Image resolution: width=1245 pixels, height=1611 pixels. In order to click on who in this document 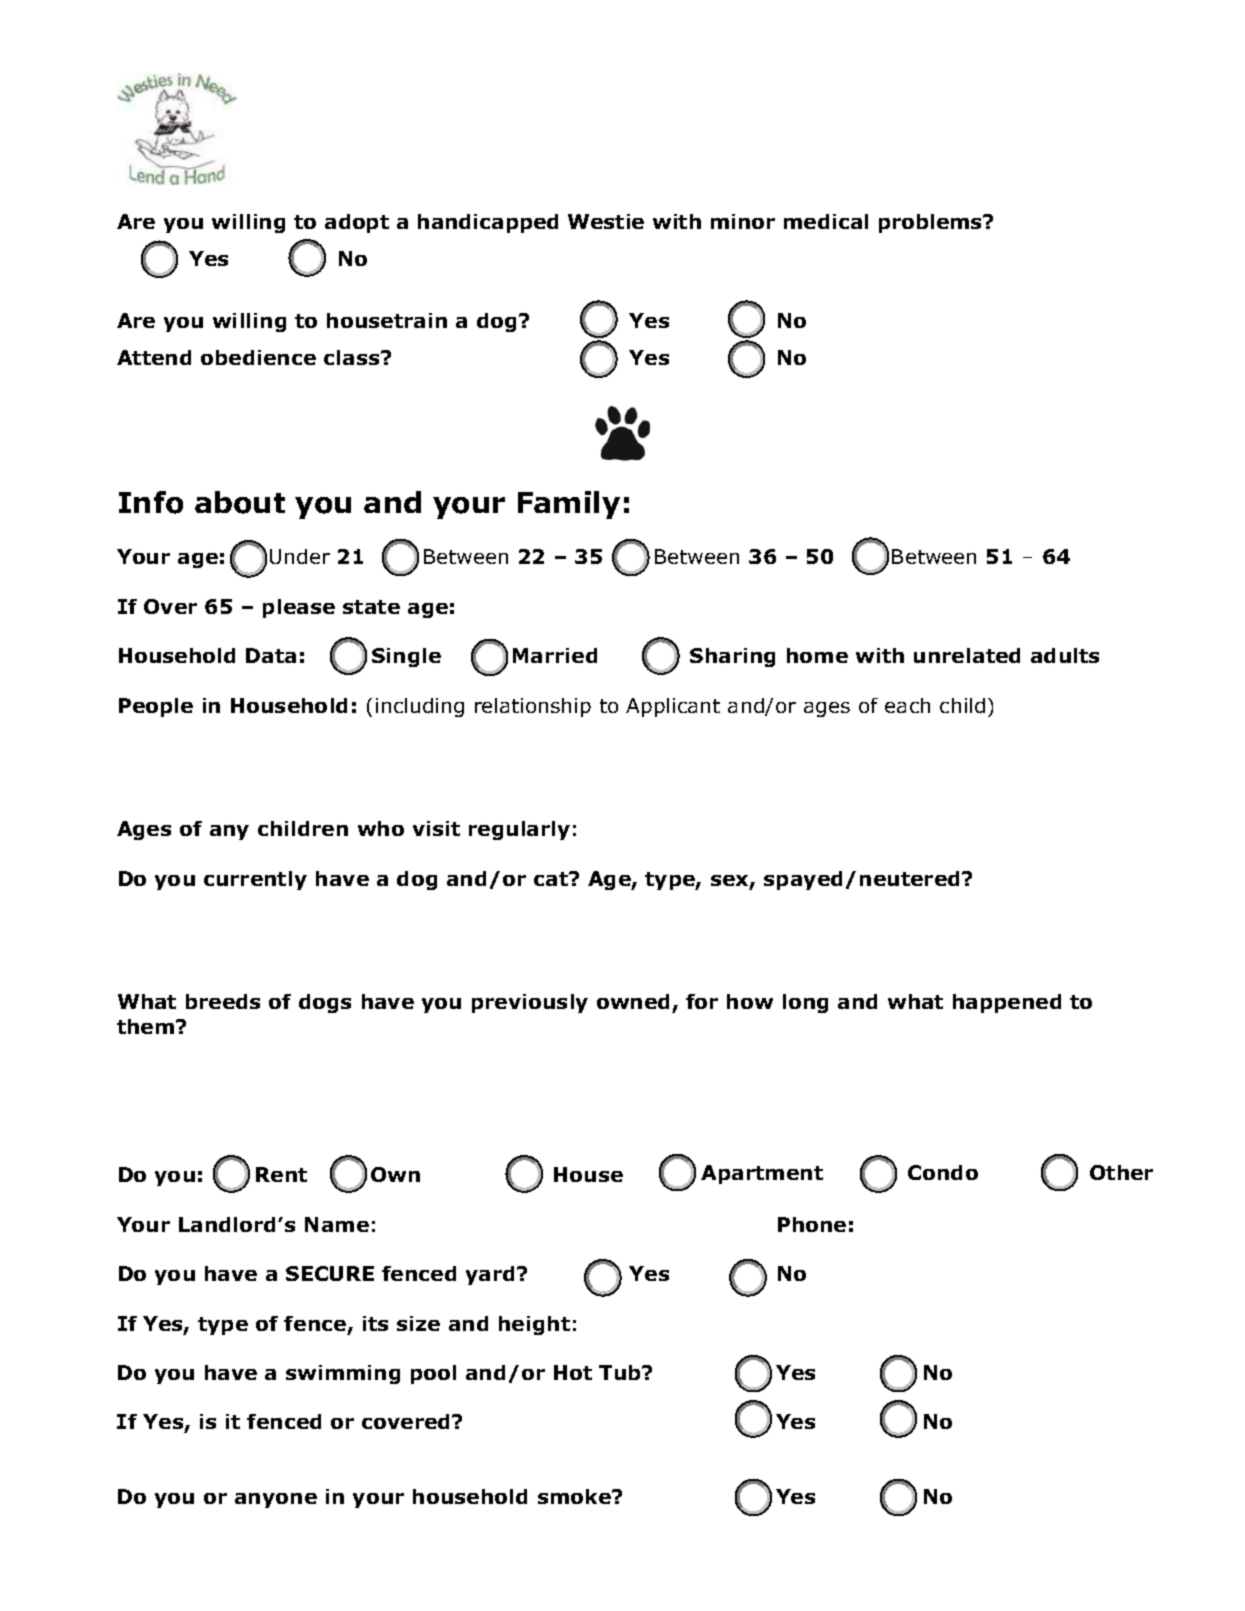, I will do `click(381, 828)`.
